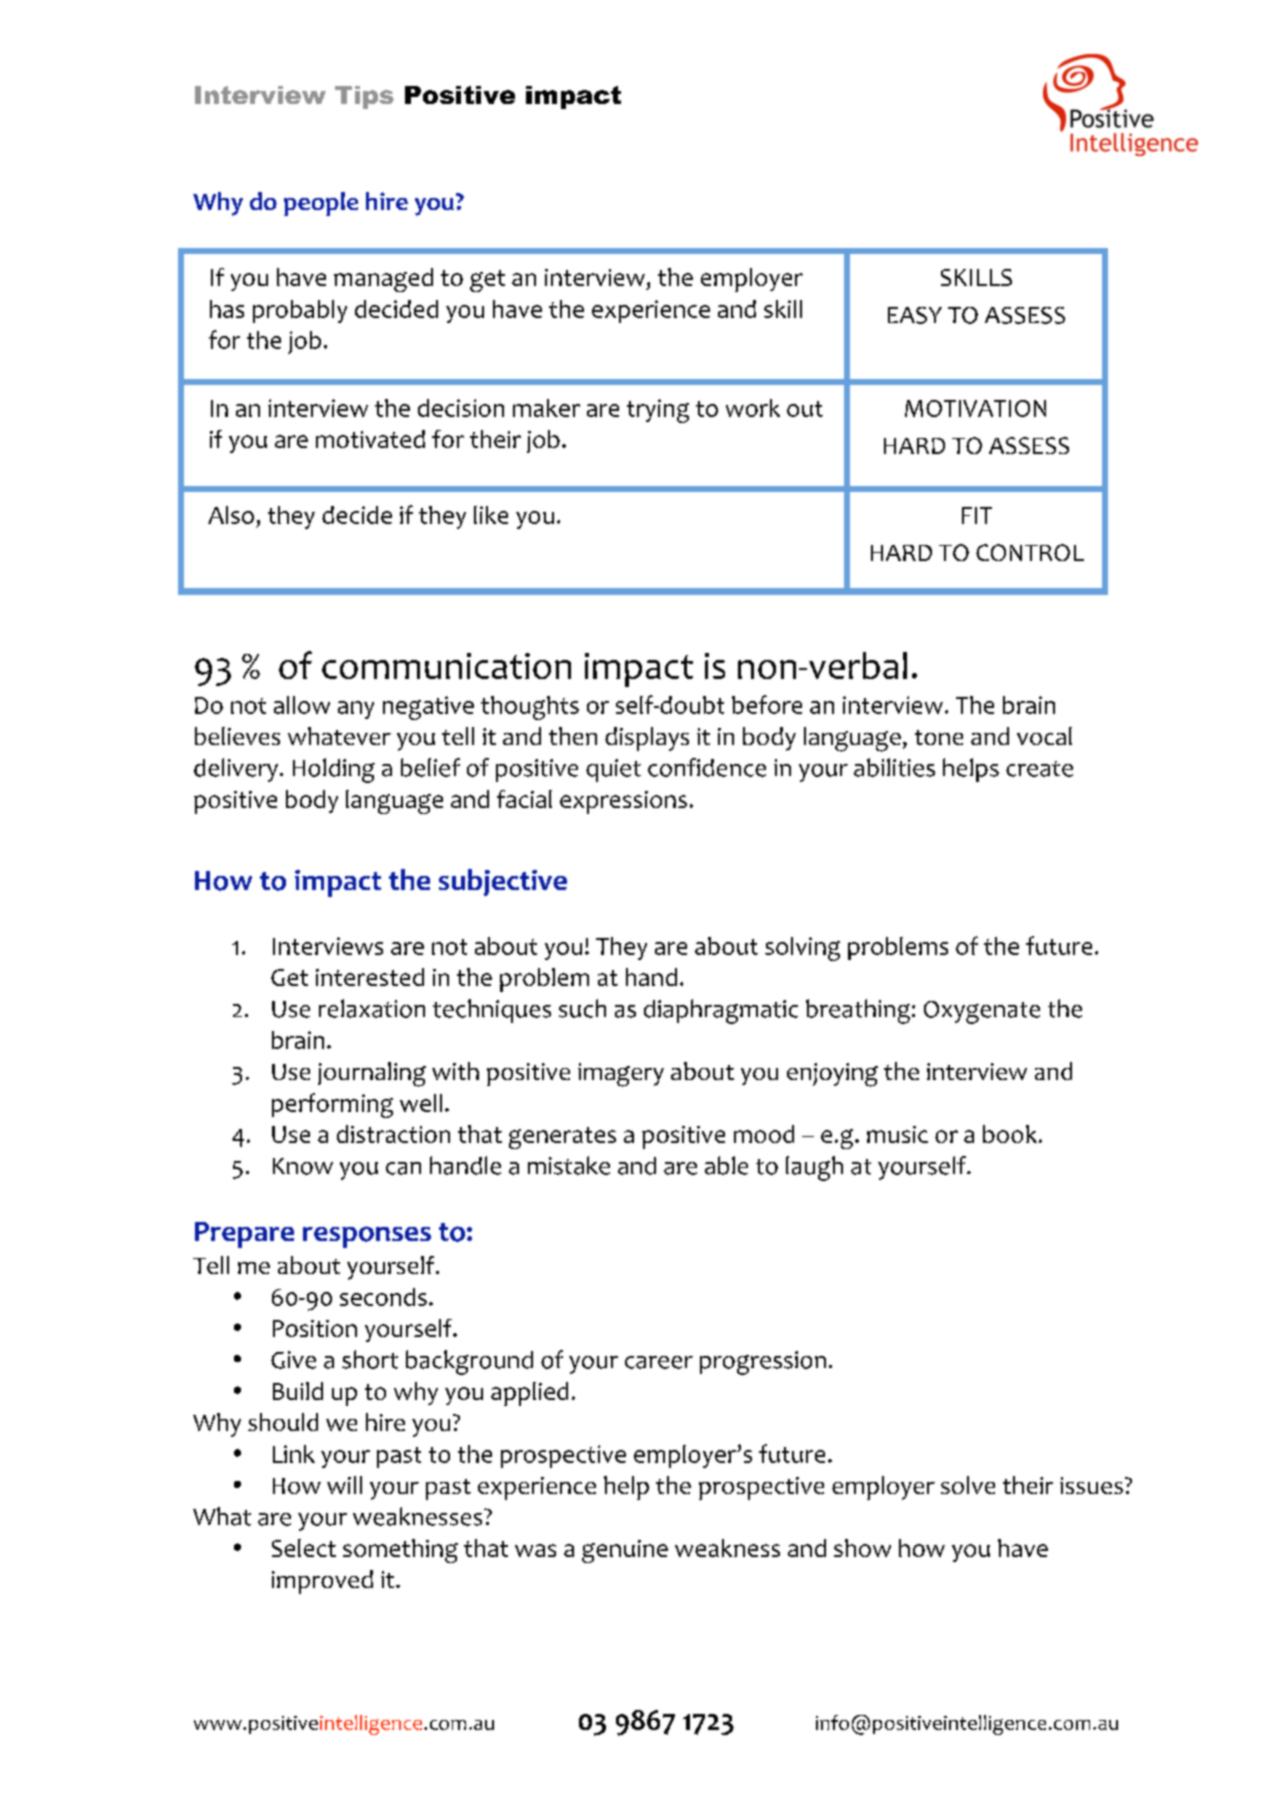  What do you see at coordinates (304, 1548) in the image?
I see `Select` at bounding box center [304, 1548].
